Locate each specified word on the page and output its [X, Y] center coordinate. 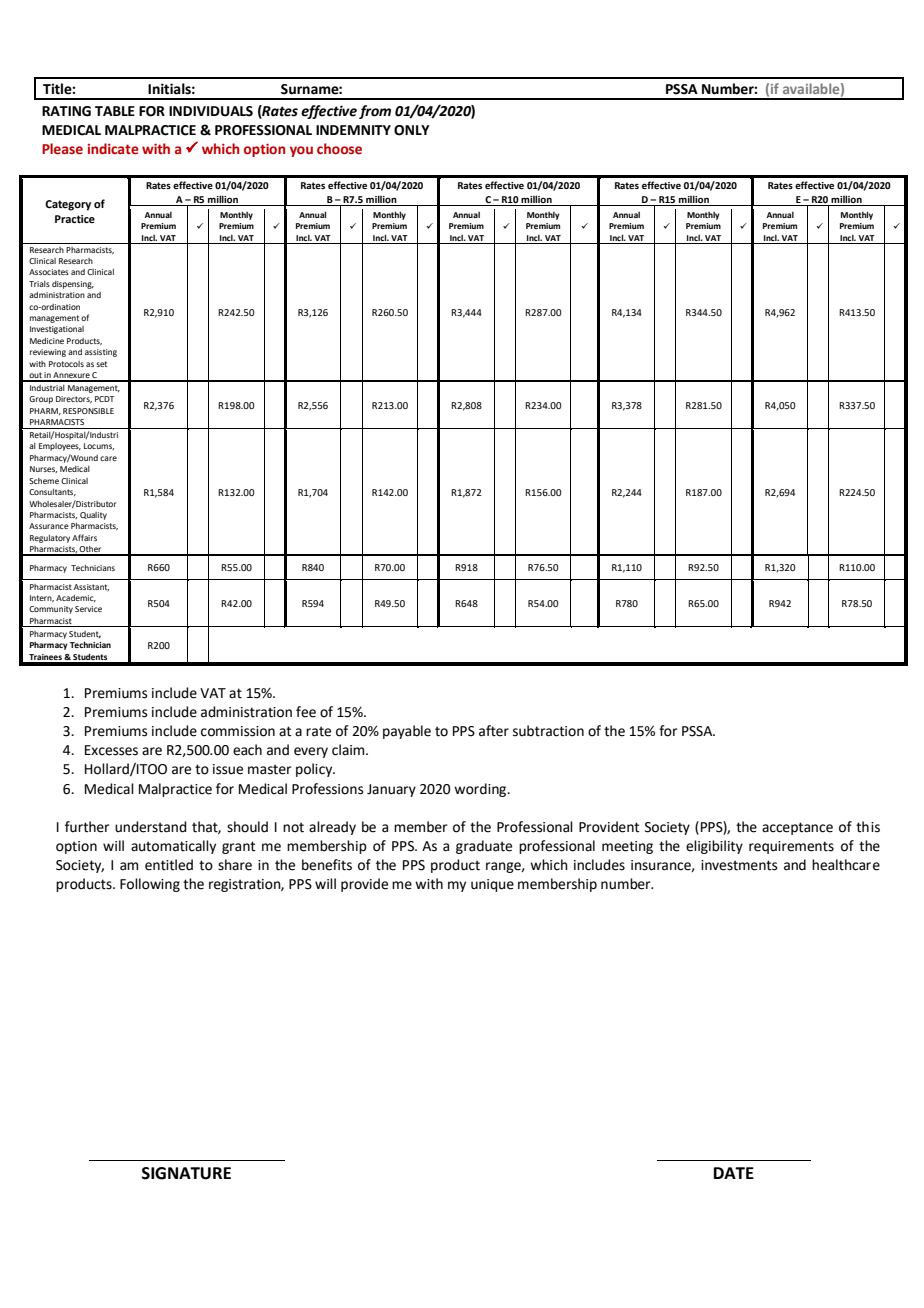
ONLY [412, 130]
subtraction [548, 731]
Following [150, 885]
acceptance [797, 828]
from [375, 112]
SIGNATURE [186, 1173]
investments [739, 865]
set [101, 364]
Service [88, 609]
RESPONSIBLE [88, 411]
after [494, 731]
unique [492, 885]
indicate [113, 148]
